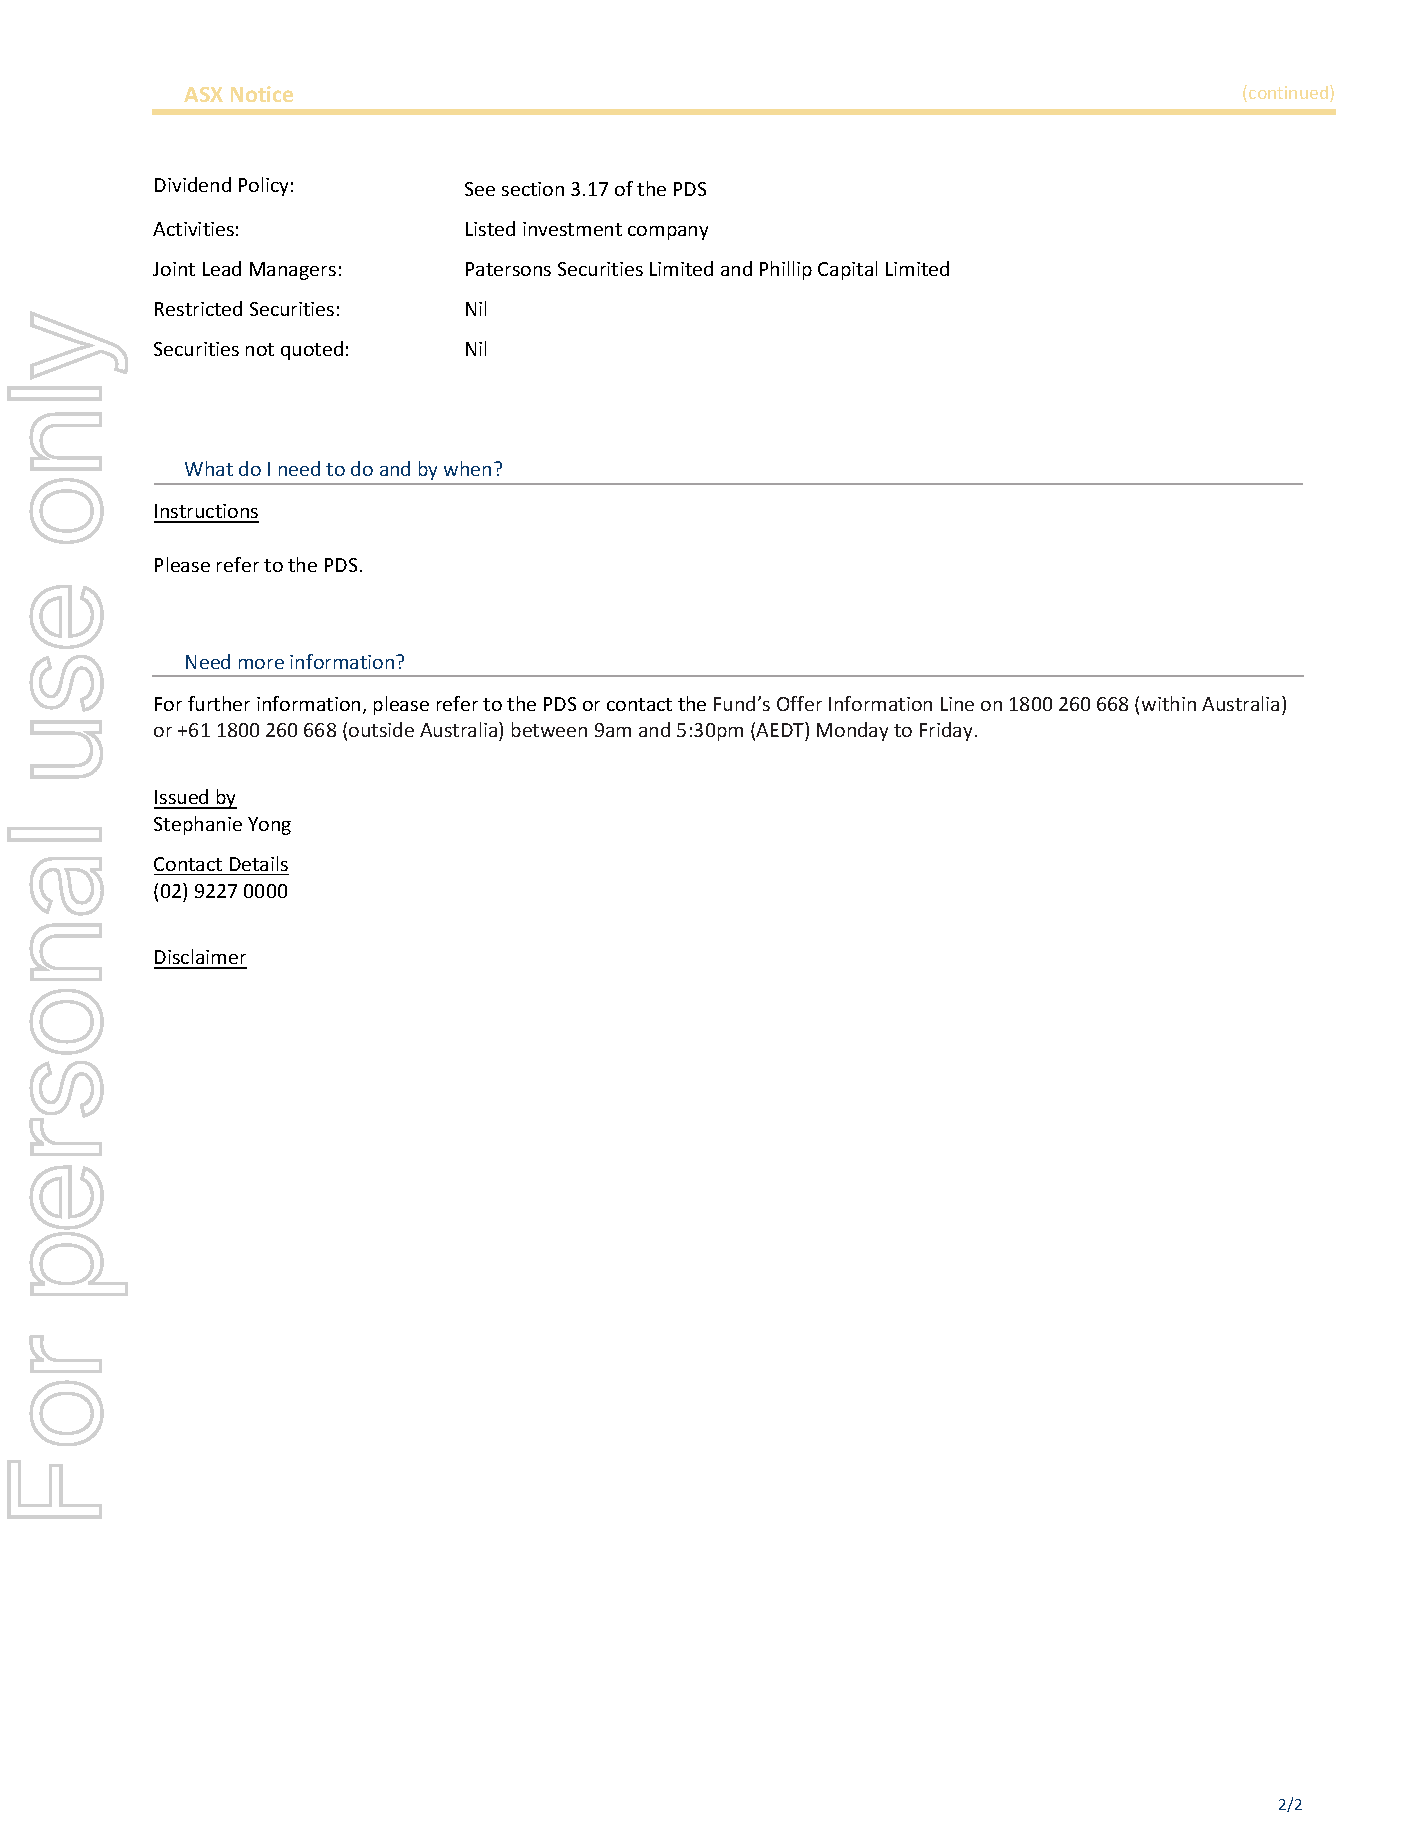 The width and height of the page is (1426, 1846). I want to click on Phillip, so click(786, 270).
